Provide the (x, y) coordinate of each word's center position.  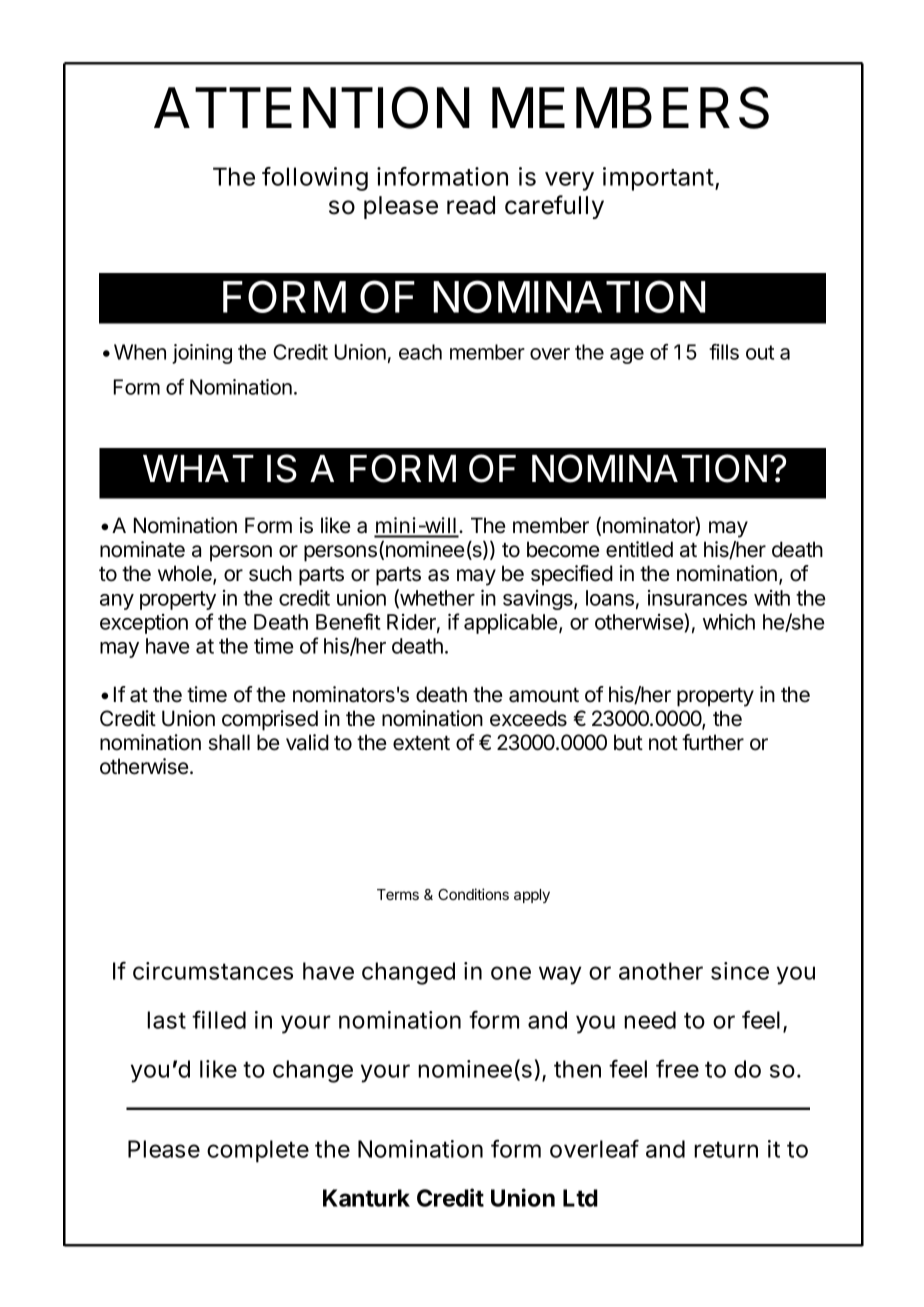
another (661, 971)
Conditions (473, 894)
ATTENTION (312, 107)
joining (202, 354)
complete (258, 1151)
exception (144, 624)
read (471, 205)
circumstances (213, 971)
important (658, 179)
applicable (512, 623)
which (729, 621)
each (420, 352)
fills (724, 352)
